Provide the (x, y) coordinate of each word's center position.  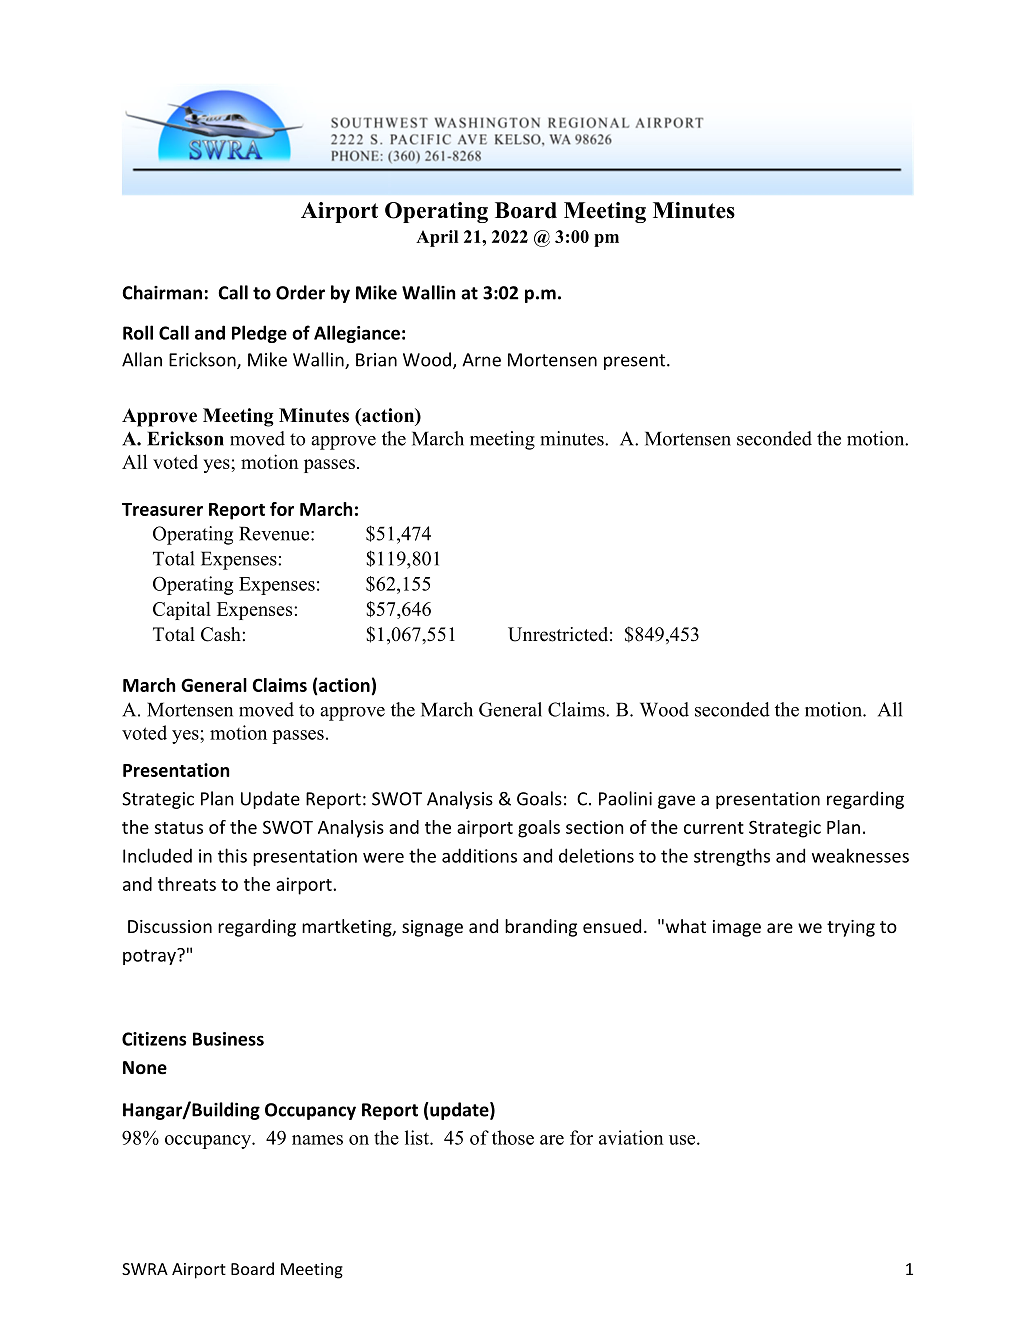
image (737, 928)
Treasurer (162, 509)
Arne (481, 360)
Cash (221, 634)
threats (187, 884)
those (513, 1137)
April (437, 238)
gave (676, 802)
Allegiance (357, 334)
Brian (376, 360)
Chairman (162, 292)
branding (541, 928)
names (317, 1140)
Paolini (625, 798)
